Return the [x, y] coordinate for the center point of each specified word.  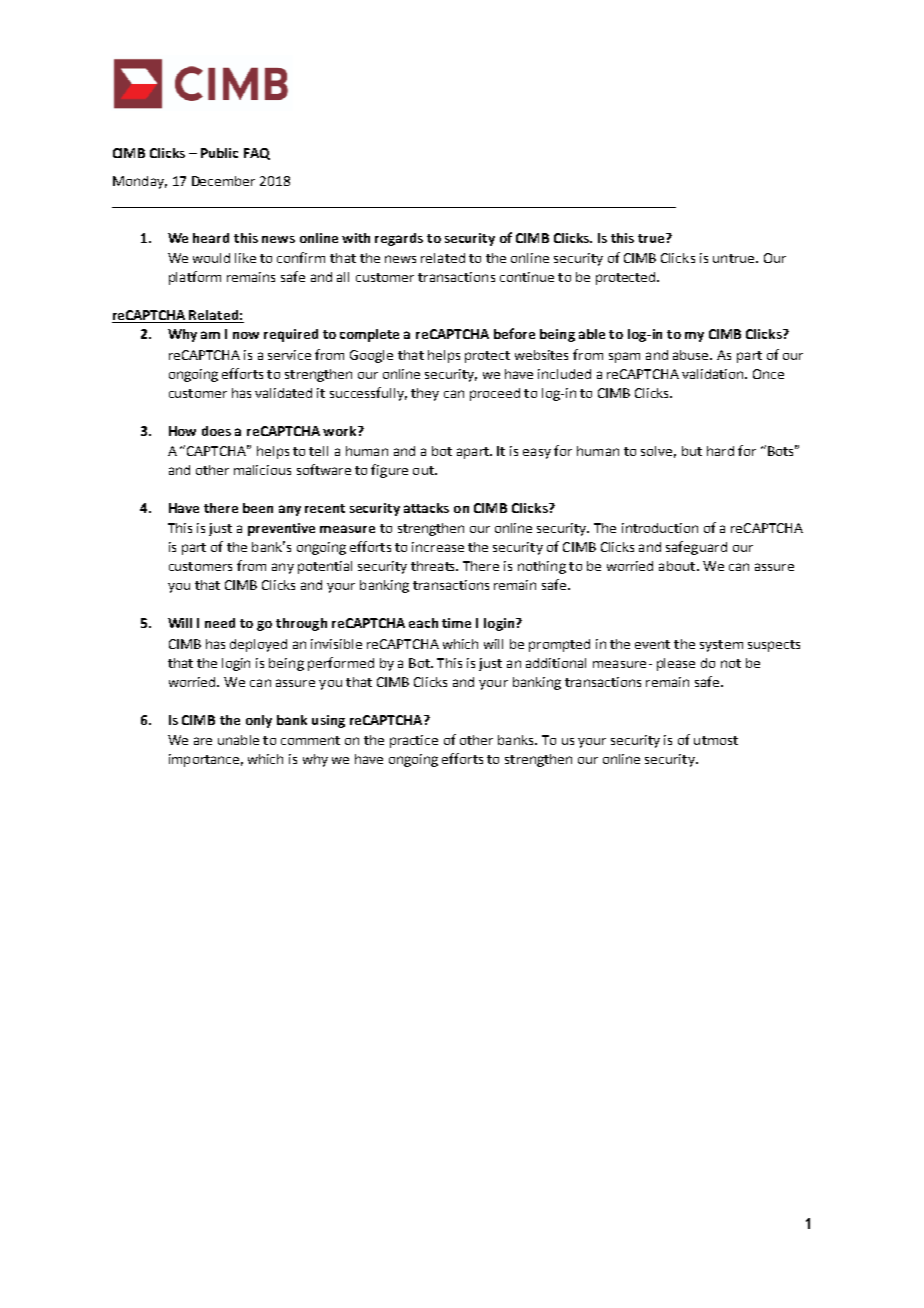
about [678, 566]
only [259, 721]
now [246, 335]
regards [399, 239]
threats [434, 566]
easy [537, 453]
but [692, 451]
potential [325, 567]
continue [527, 277]
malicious [262, 470]
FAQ [257, 154]
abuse [692, 355]
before [514, 333]
